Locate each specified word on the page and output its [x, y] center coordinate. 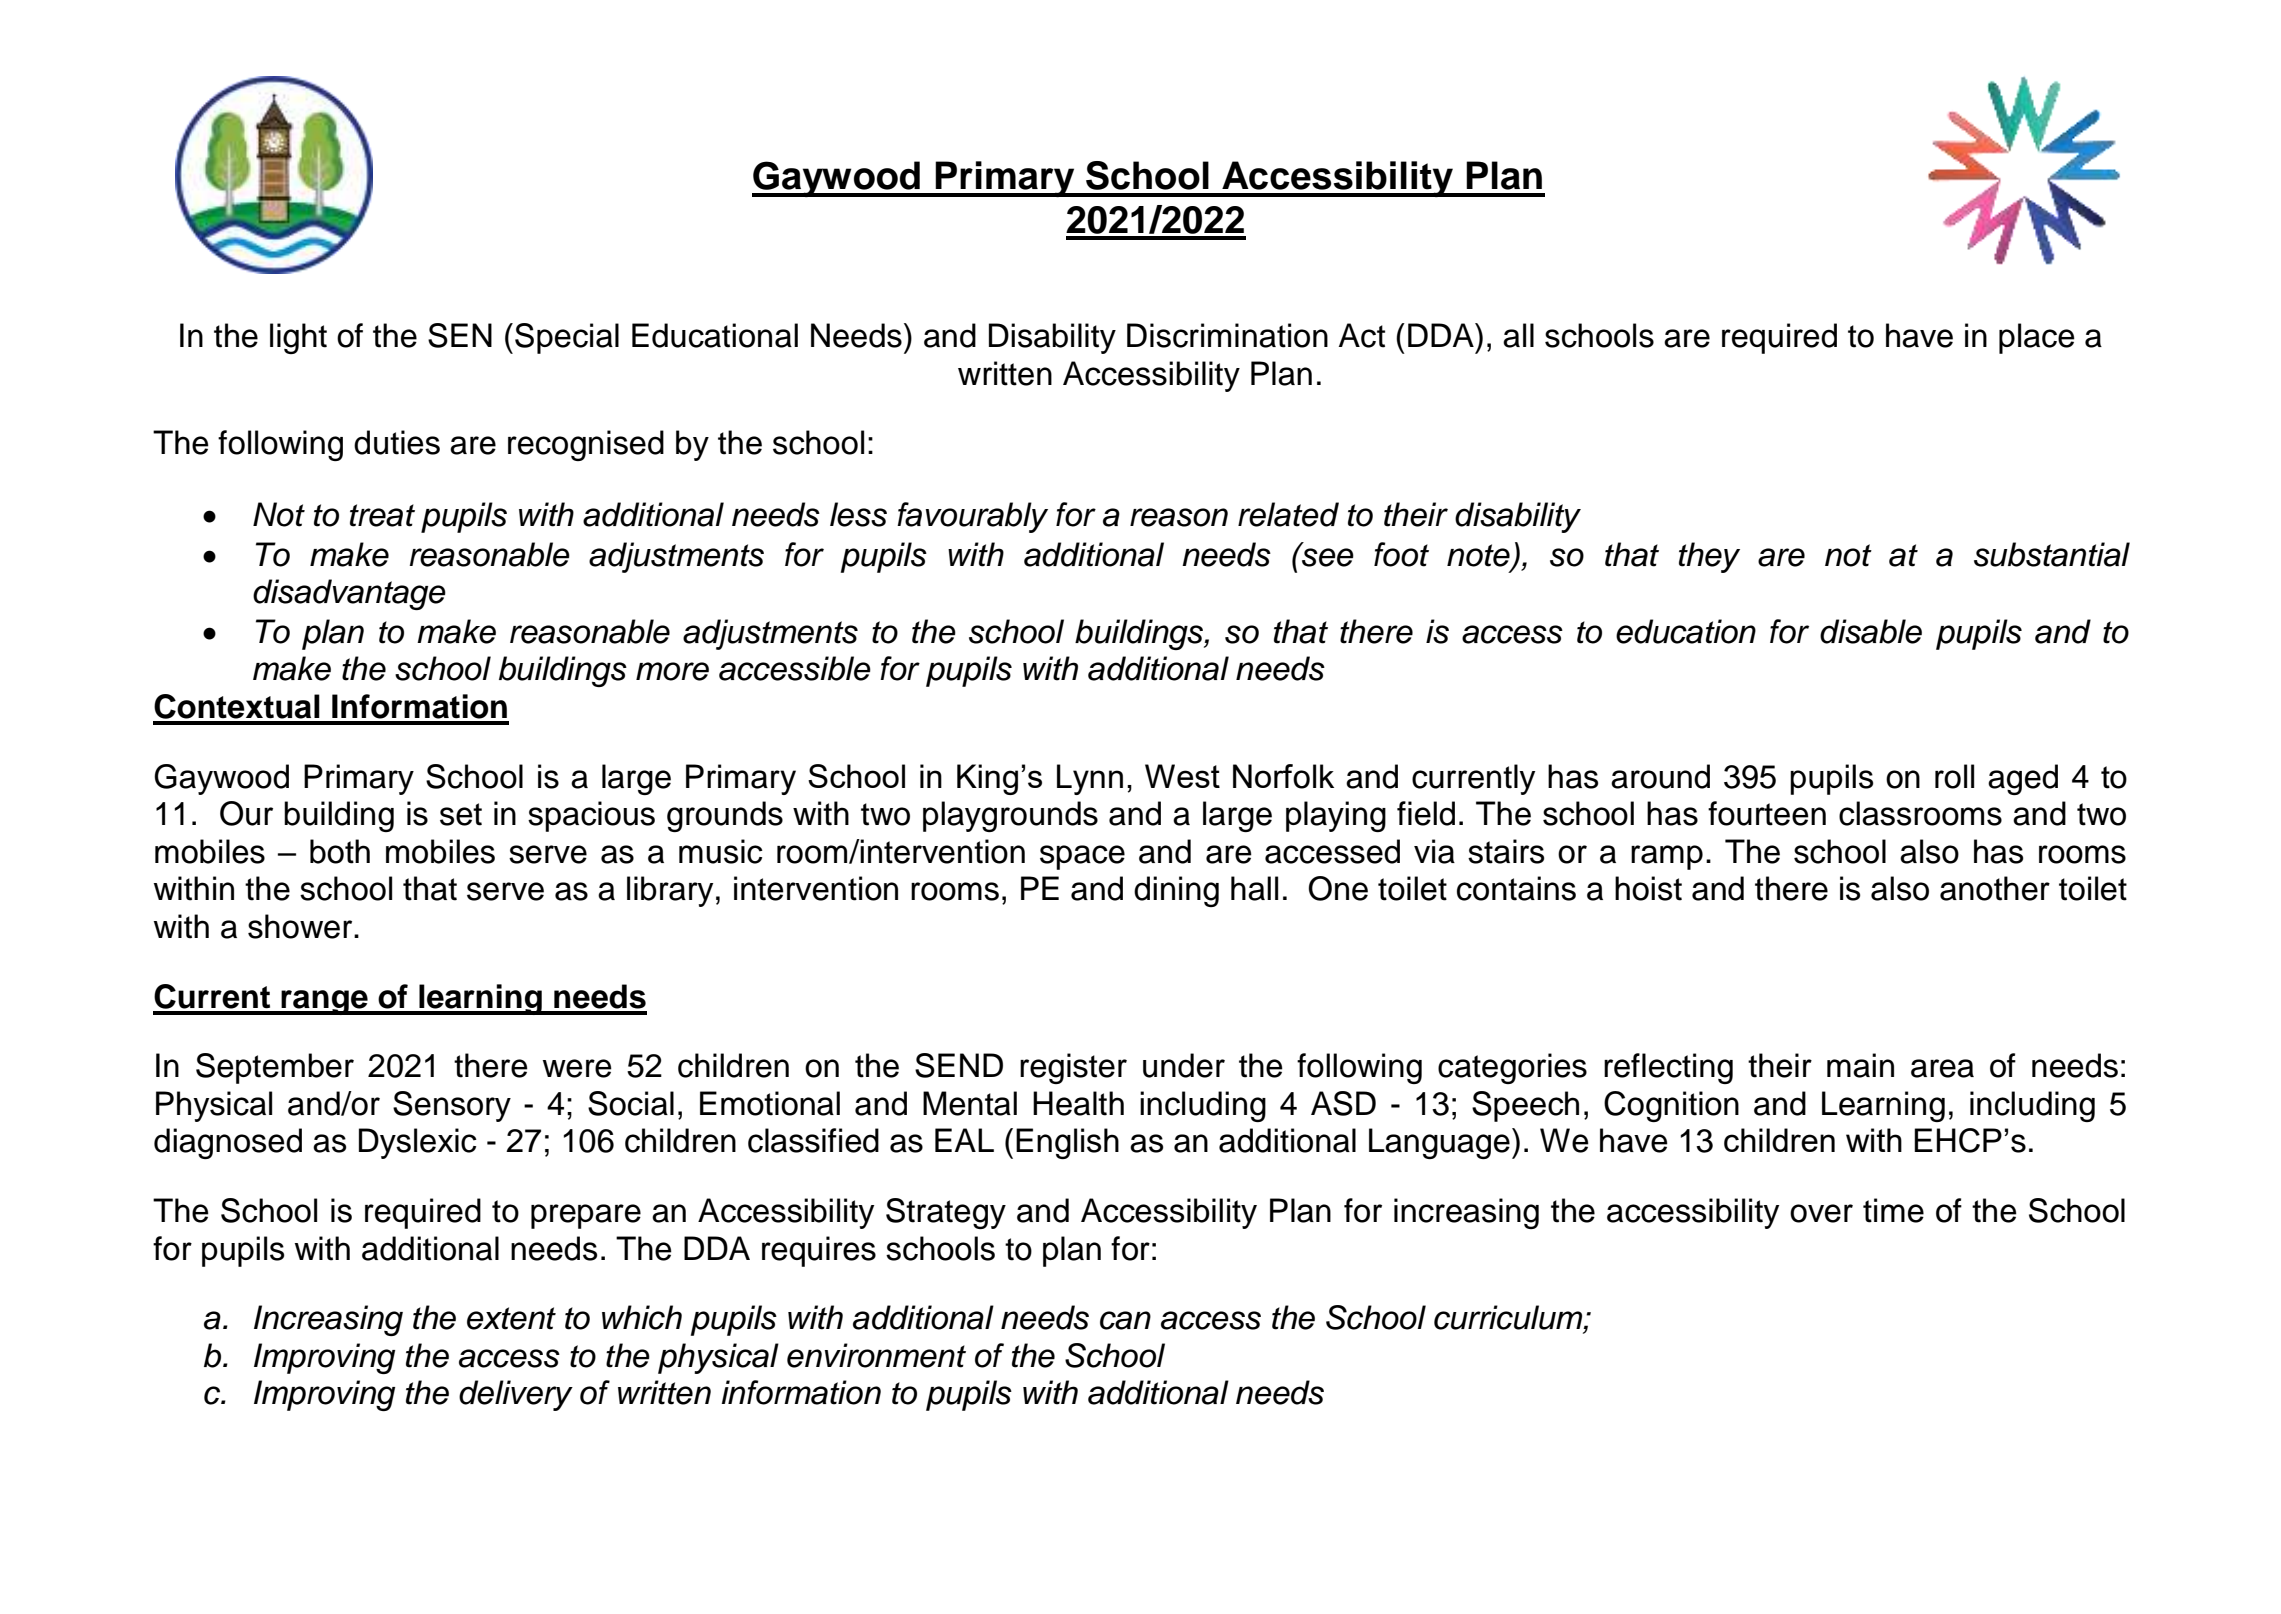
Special [567, 338]
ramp [1667, 857]
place [2037, 338]
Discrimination [1227, 335]
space [1082, 857]
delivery [516, 1395]
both [340, 851]
